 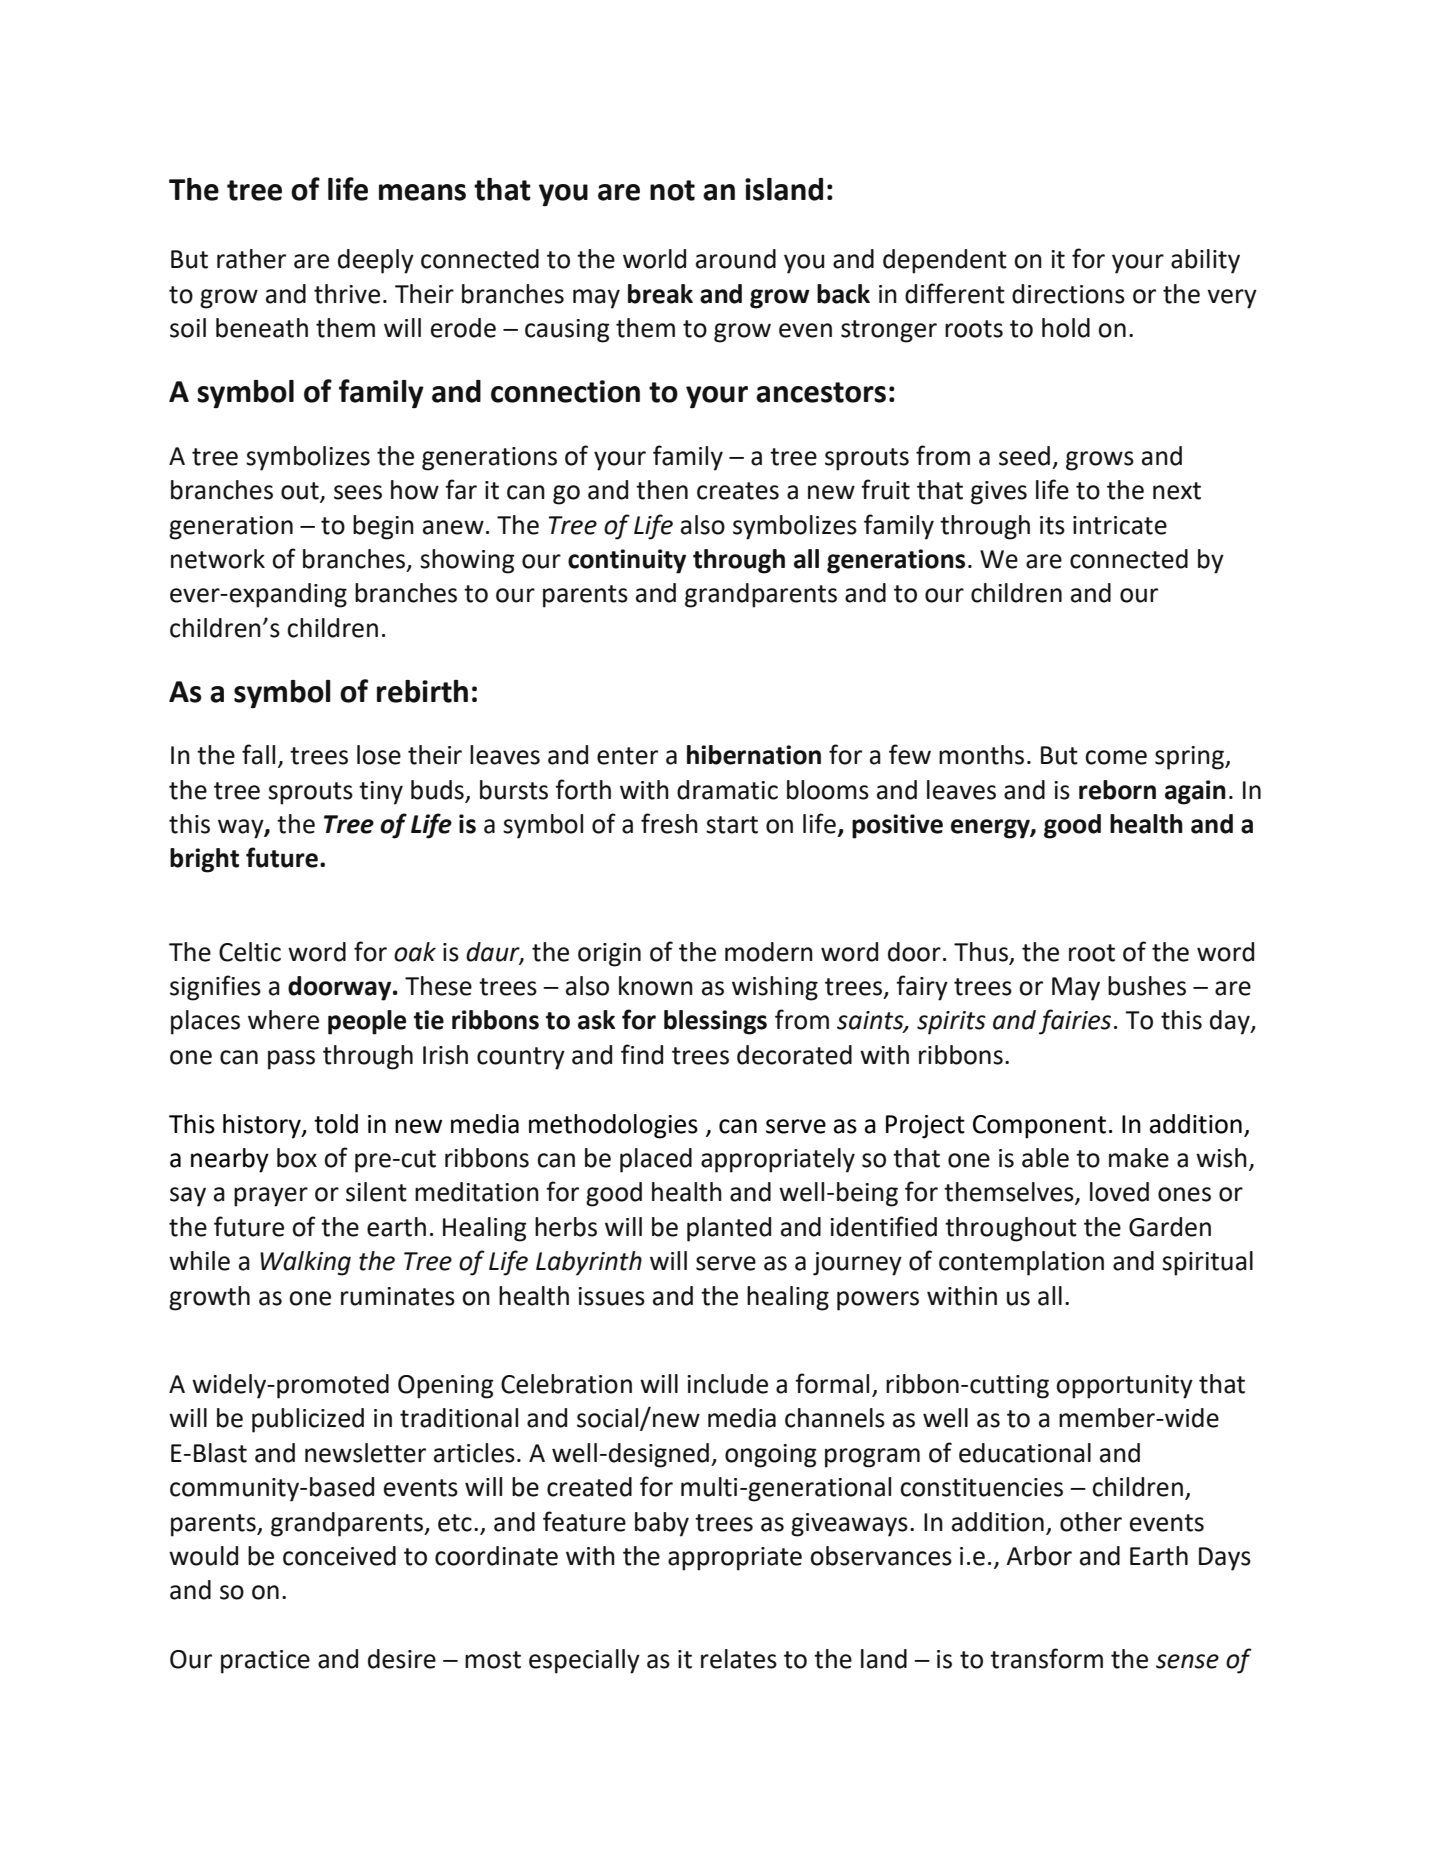 What do you see at coordinates (1068, 294) in the screenshot?
I see `directions` at bounding box center [1068, 294].
